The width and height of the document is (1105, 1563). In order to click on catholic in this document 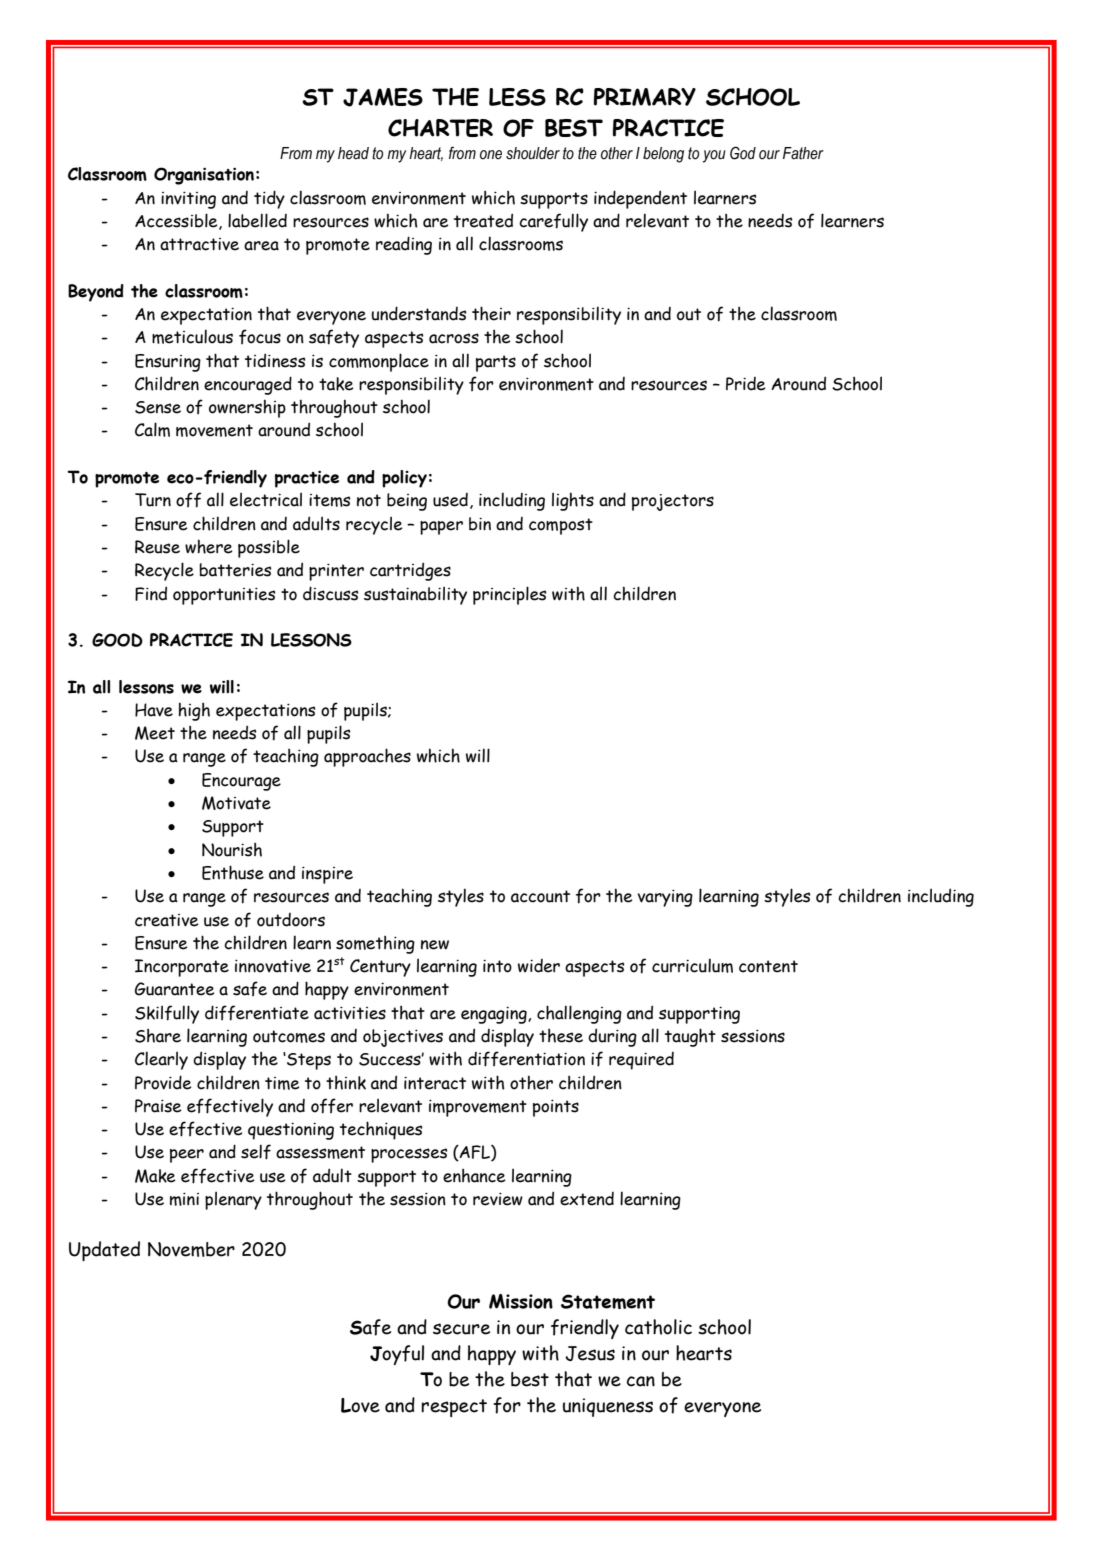, I will do `click(658, 1327)`.
